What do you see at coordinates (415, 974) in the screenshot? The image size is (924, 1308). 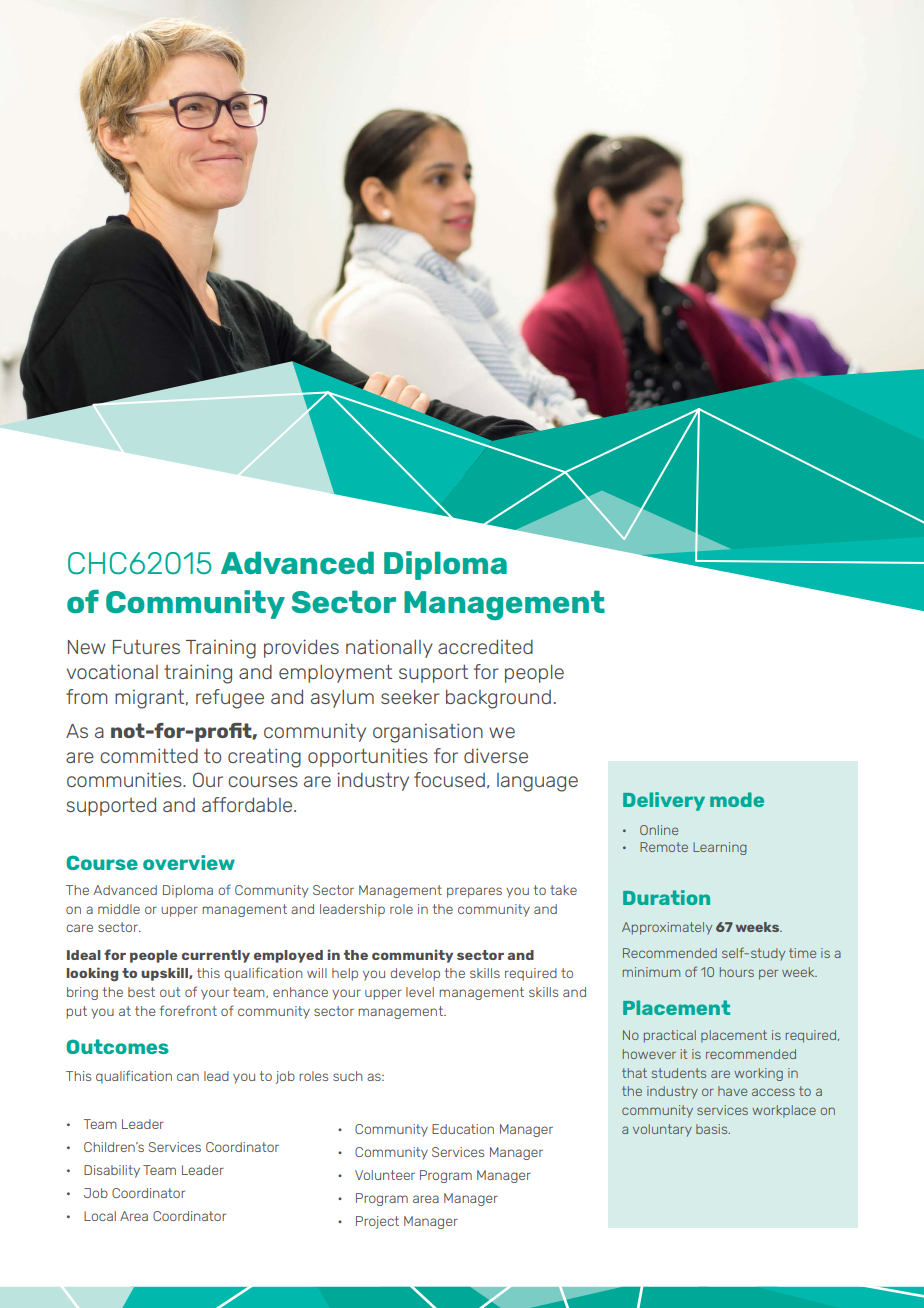 I see `develop` at bounding box center [415, 974].
